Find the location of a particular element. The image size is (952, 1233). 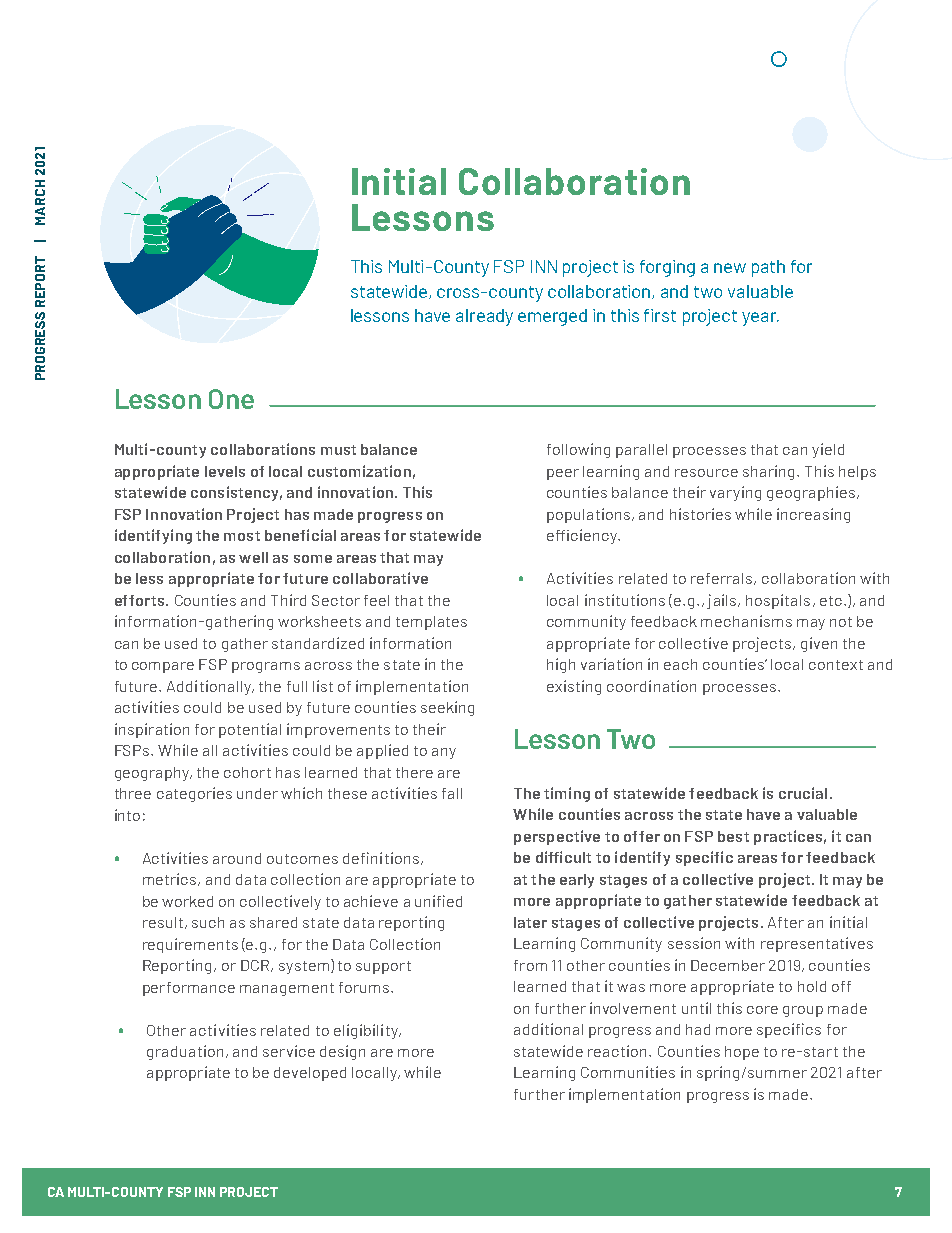

best is located at coordinates (733, 836).
